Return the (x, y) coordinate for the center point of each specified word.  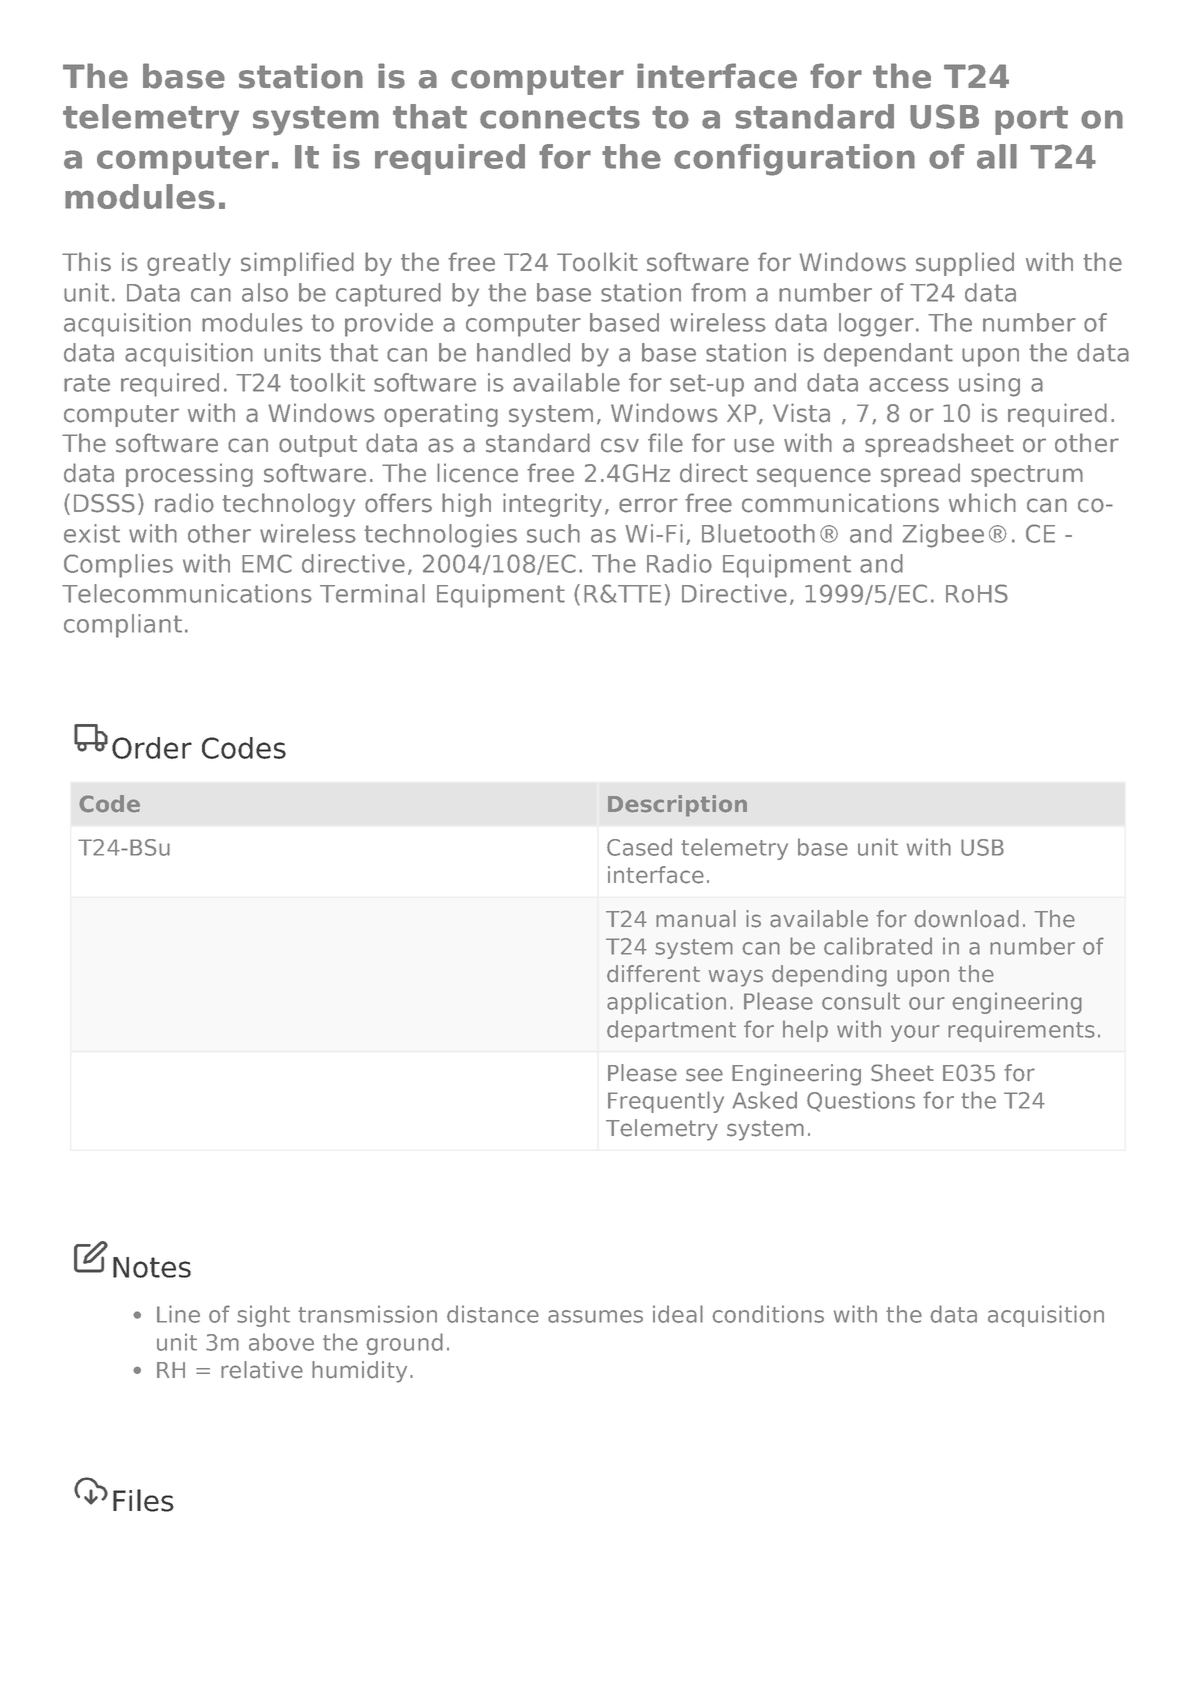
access (909, 385)
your (915, 1033)
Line (178, 1314)
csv (620, 445)
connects (560, 117)
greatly (189, 264)
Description (677, 806)
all (997, 156)
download (966, 919)
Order (152, 748)
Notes (152, 1267)
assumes (595, 1316)
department (671, 1031)
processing (189, 475)
